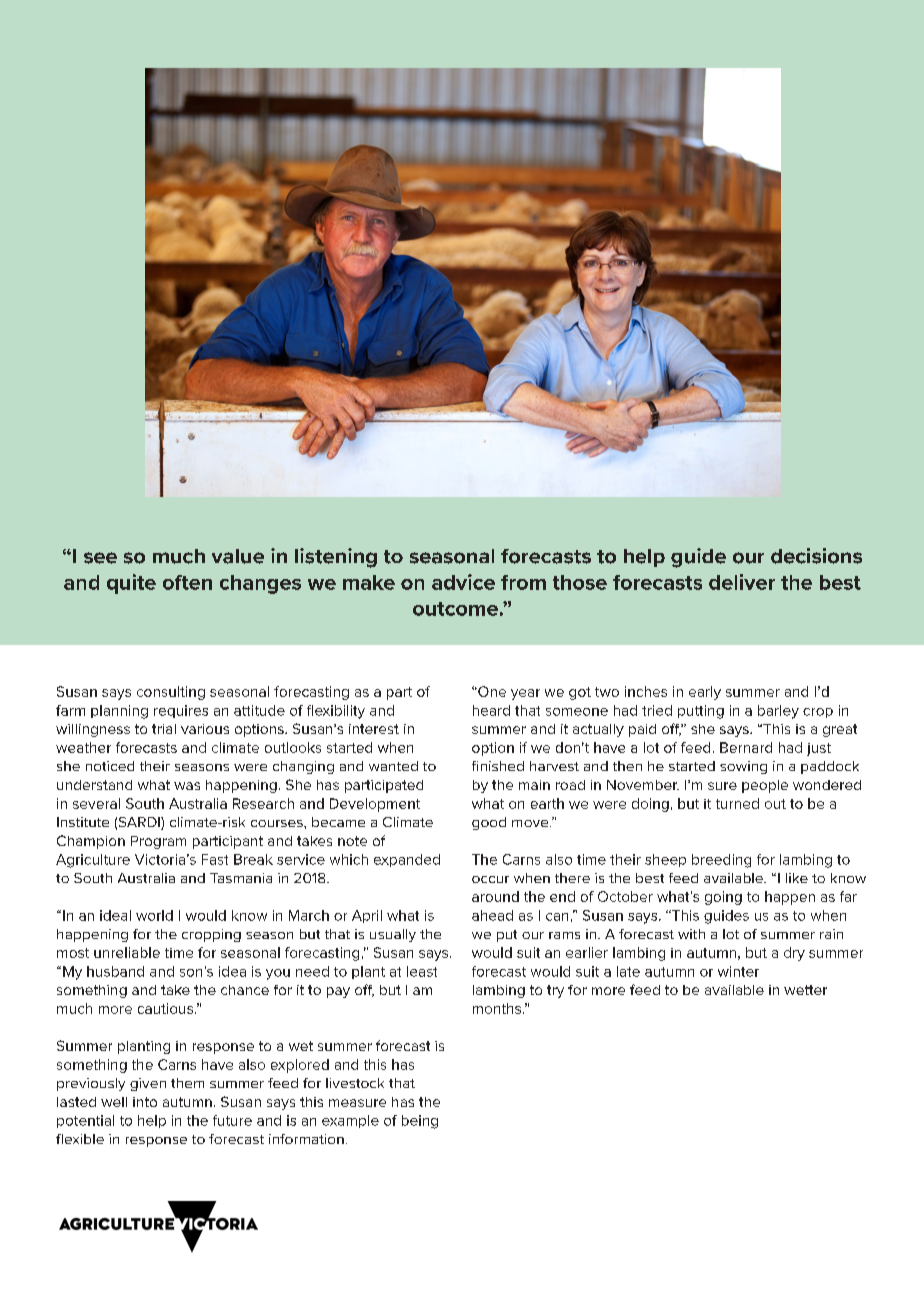 This page has height=1308, width=924. Describe the element at coordinates (181, 711) in the page. I see `requires` at that location.
